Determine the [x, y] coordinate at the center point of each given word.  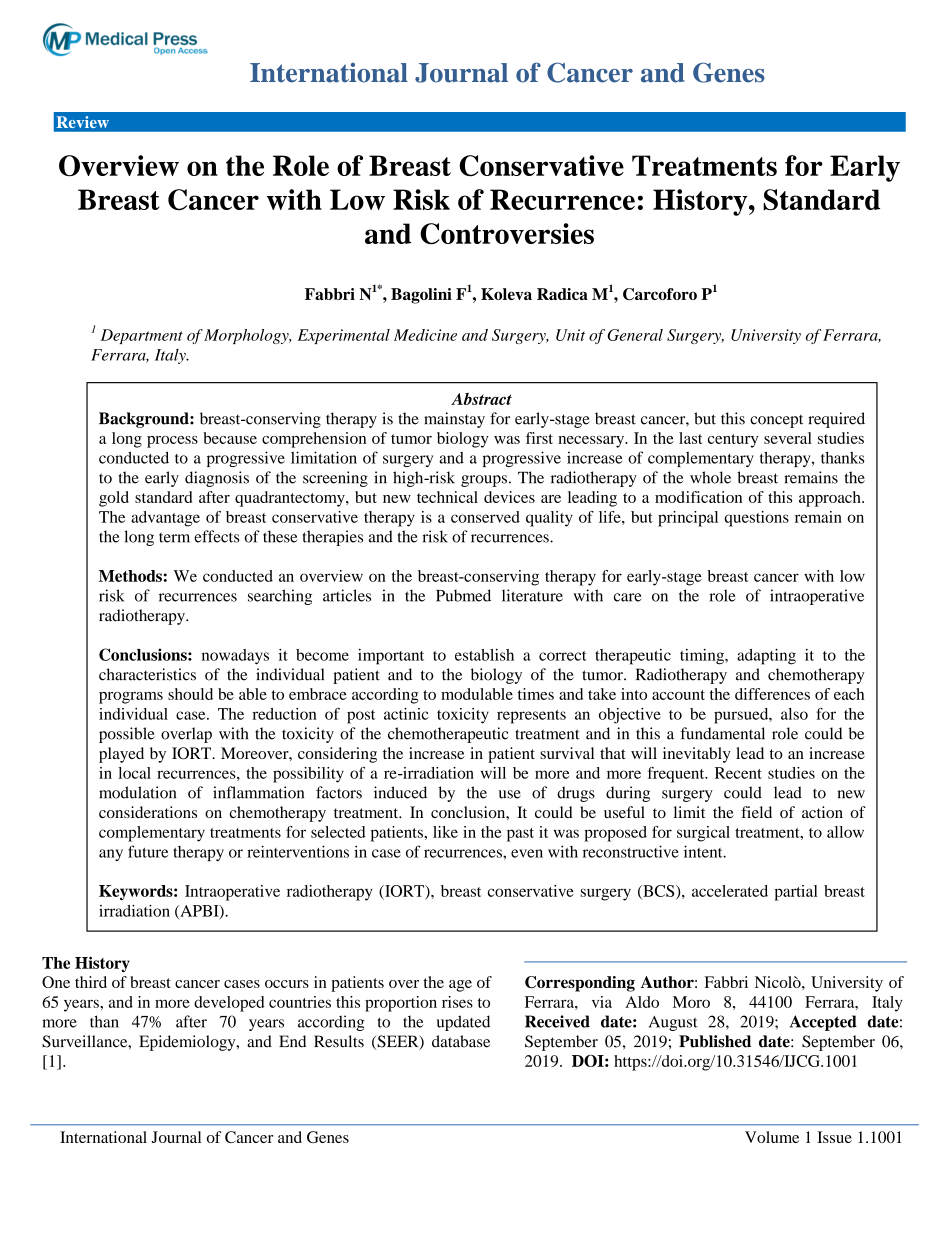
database [461, 1041]
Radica [562, 294]
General [635, 335]
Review [83, 122]
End [292, 1041]
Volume [772, 1137]
